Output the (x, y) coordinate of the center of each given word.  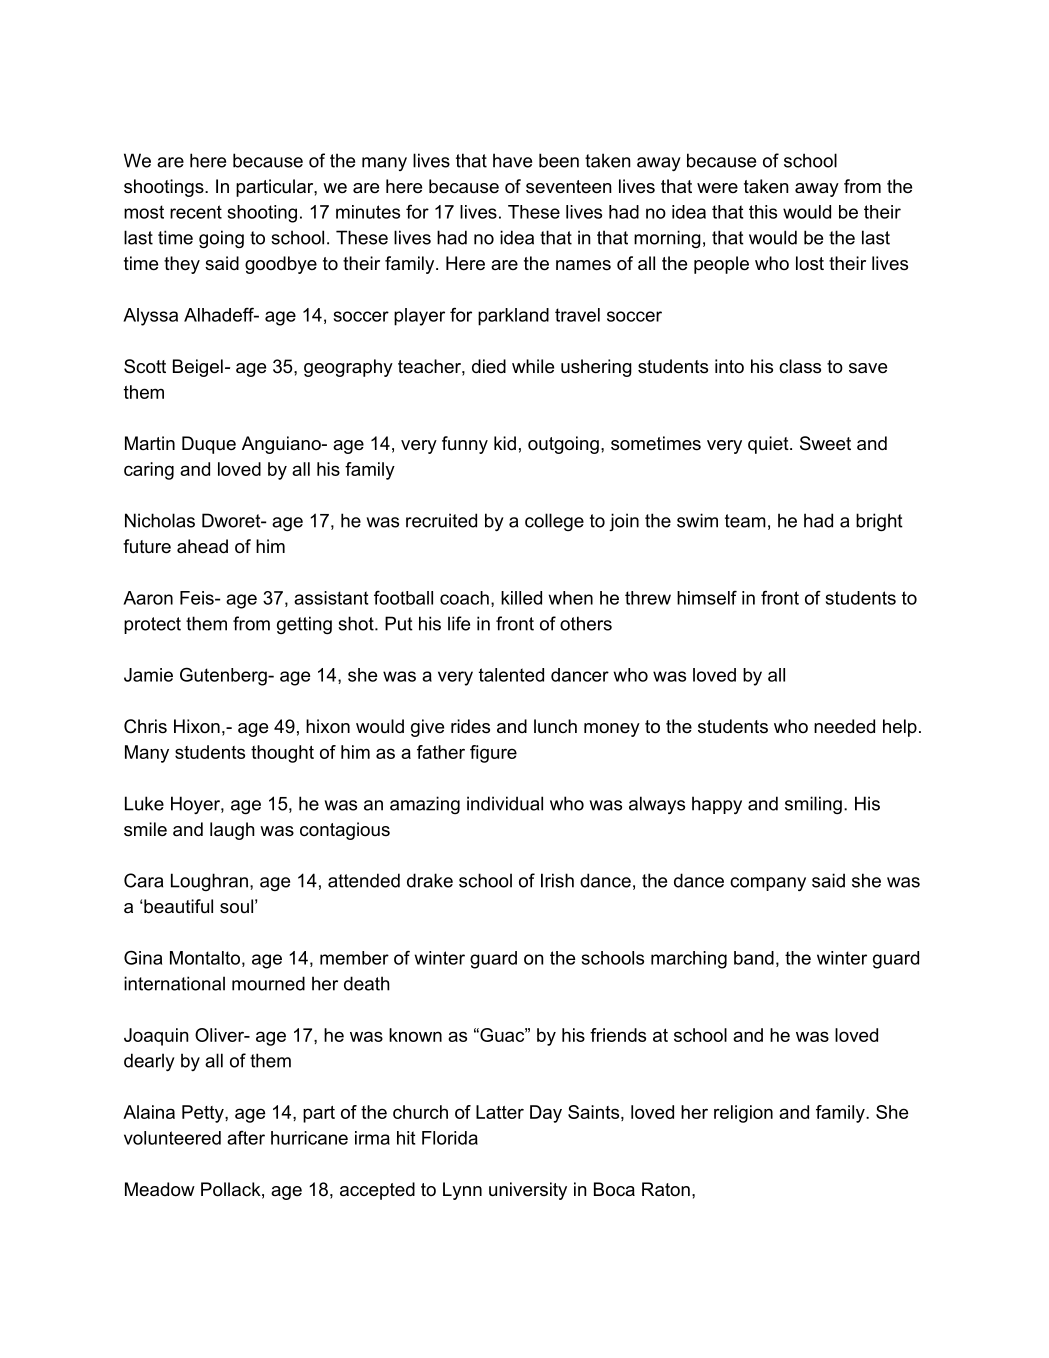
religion (743, 1114)
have (512, 160)
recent (196, 212)
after (246, 1137)
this (763, 212)
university (528, 1191)
